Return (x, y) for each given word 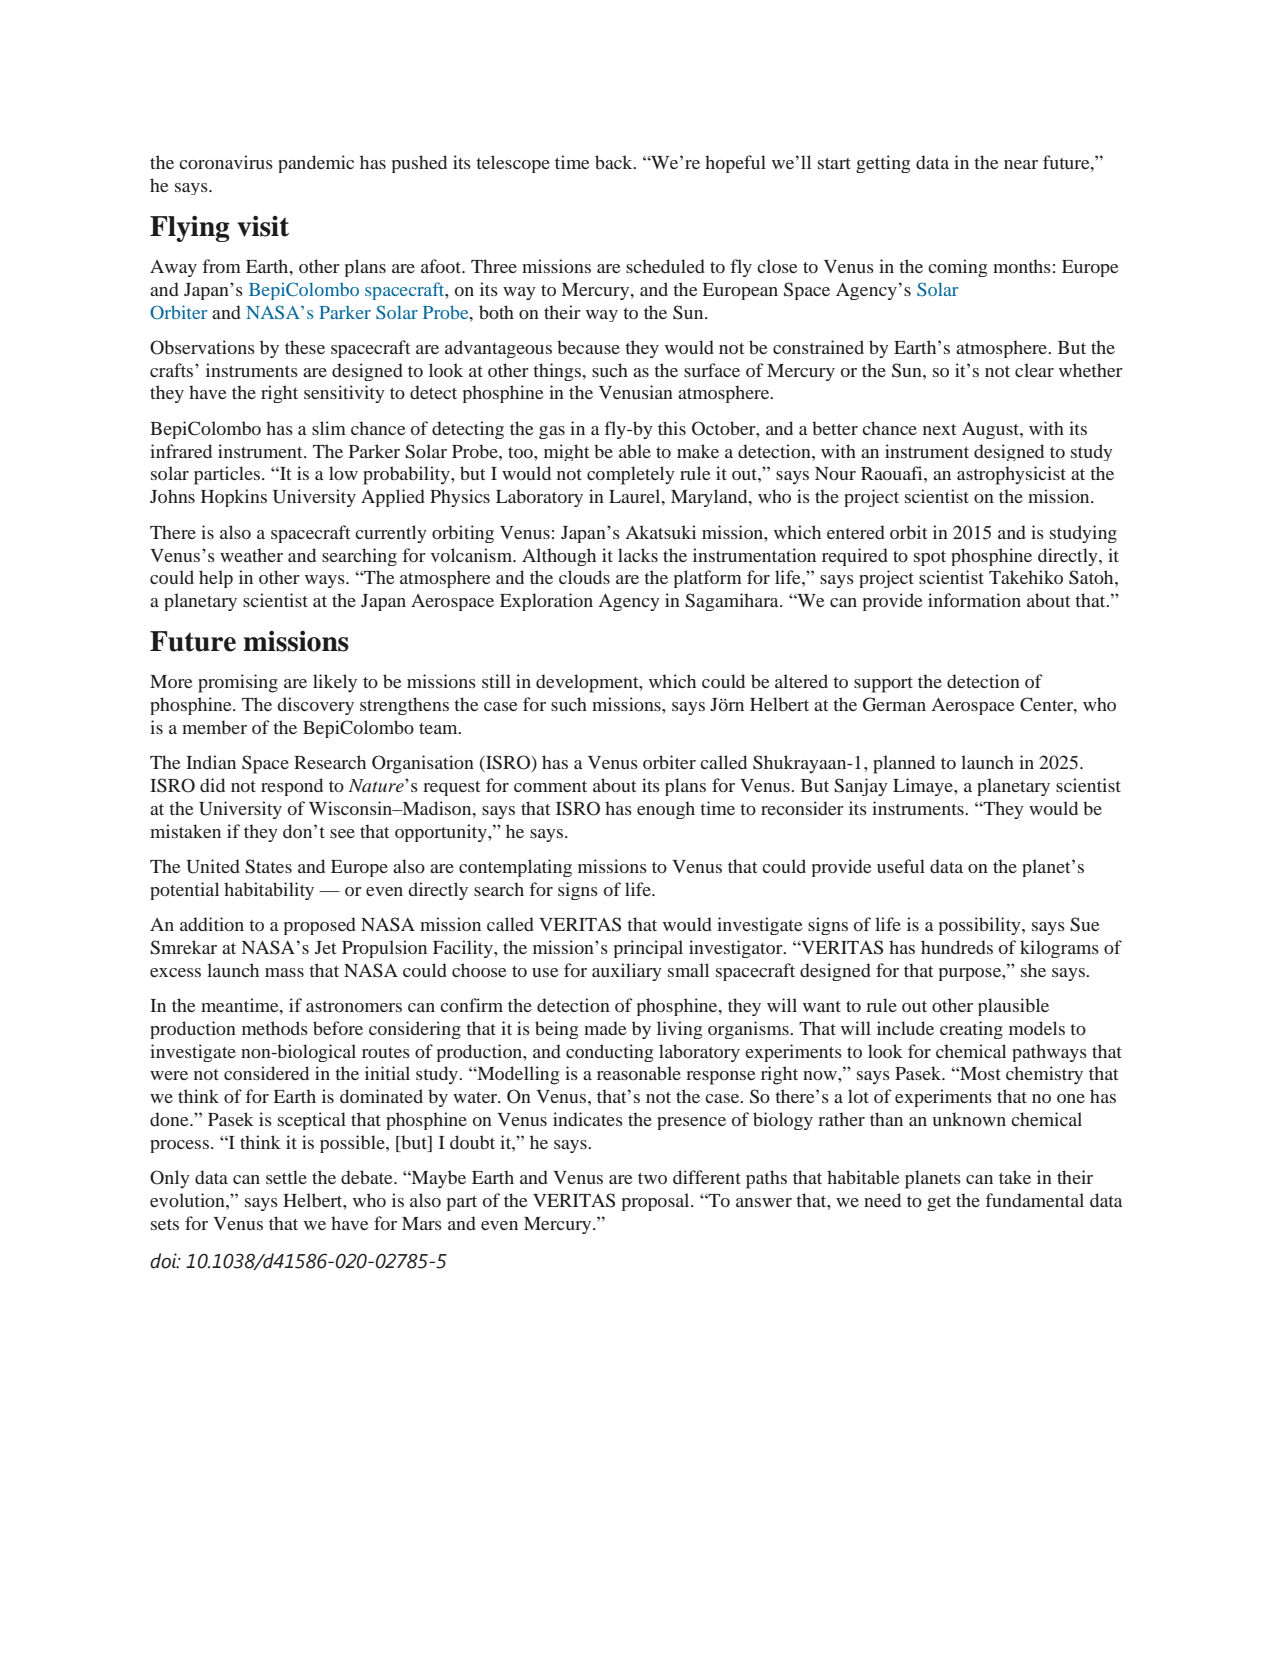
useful (901, 866)
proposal (657, 1202)
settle (286, 1177)
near (1021, 164)
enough (666, 810)
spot (930, 558)
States (268, 866)
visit (263, 226)
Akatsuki (660, 532)
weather (251, 555)
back (615, 162)
